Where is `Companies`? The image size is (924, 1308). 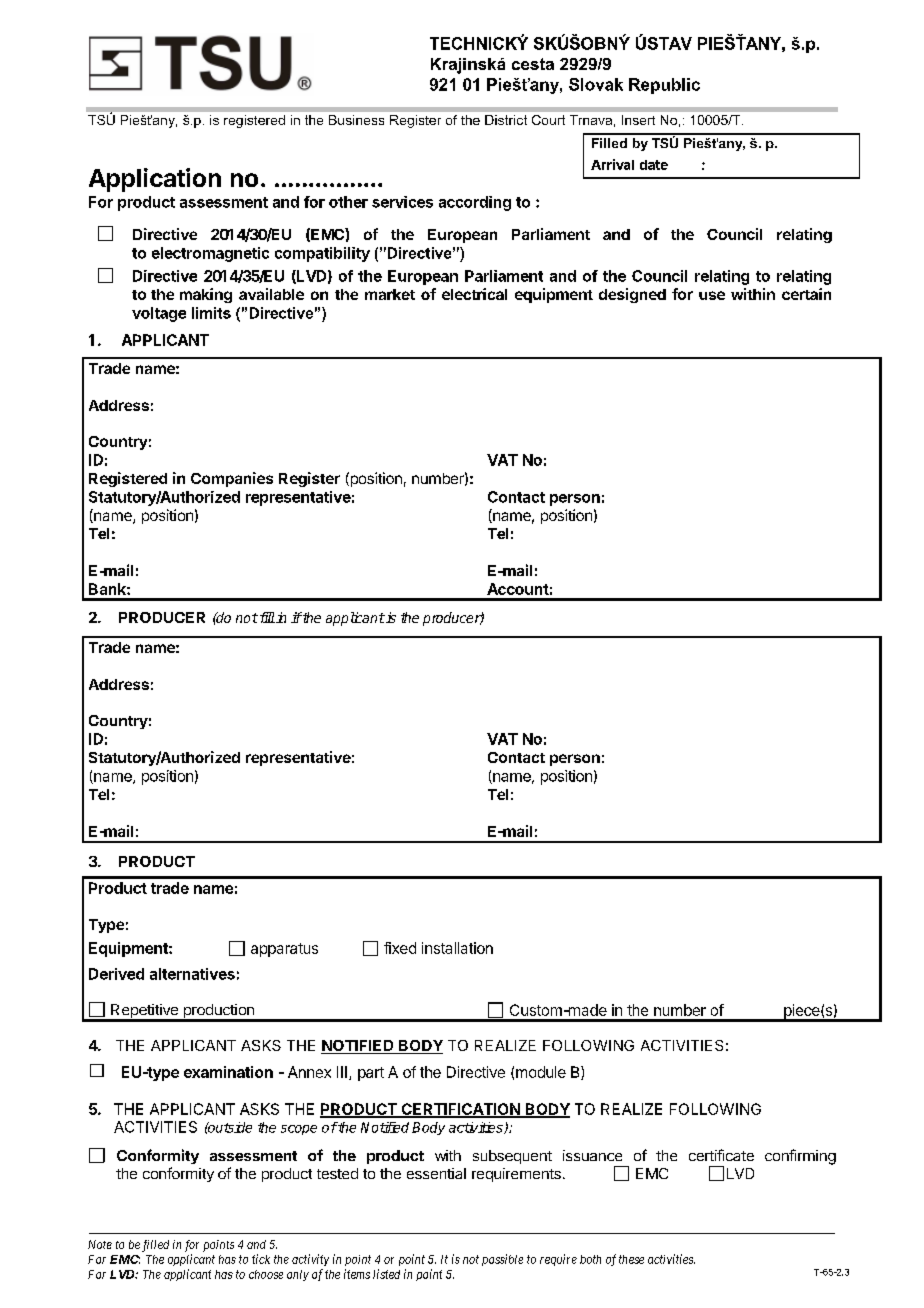
Companies is located at coordinates (232, 479).
